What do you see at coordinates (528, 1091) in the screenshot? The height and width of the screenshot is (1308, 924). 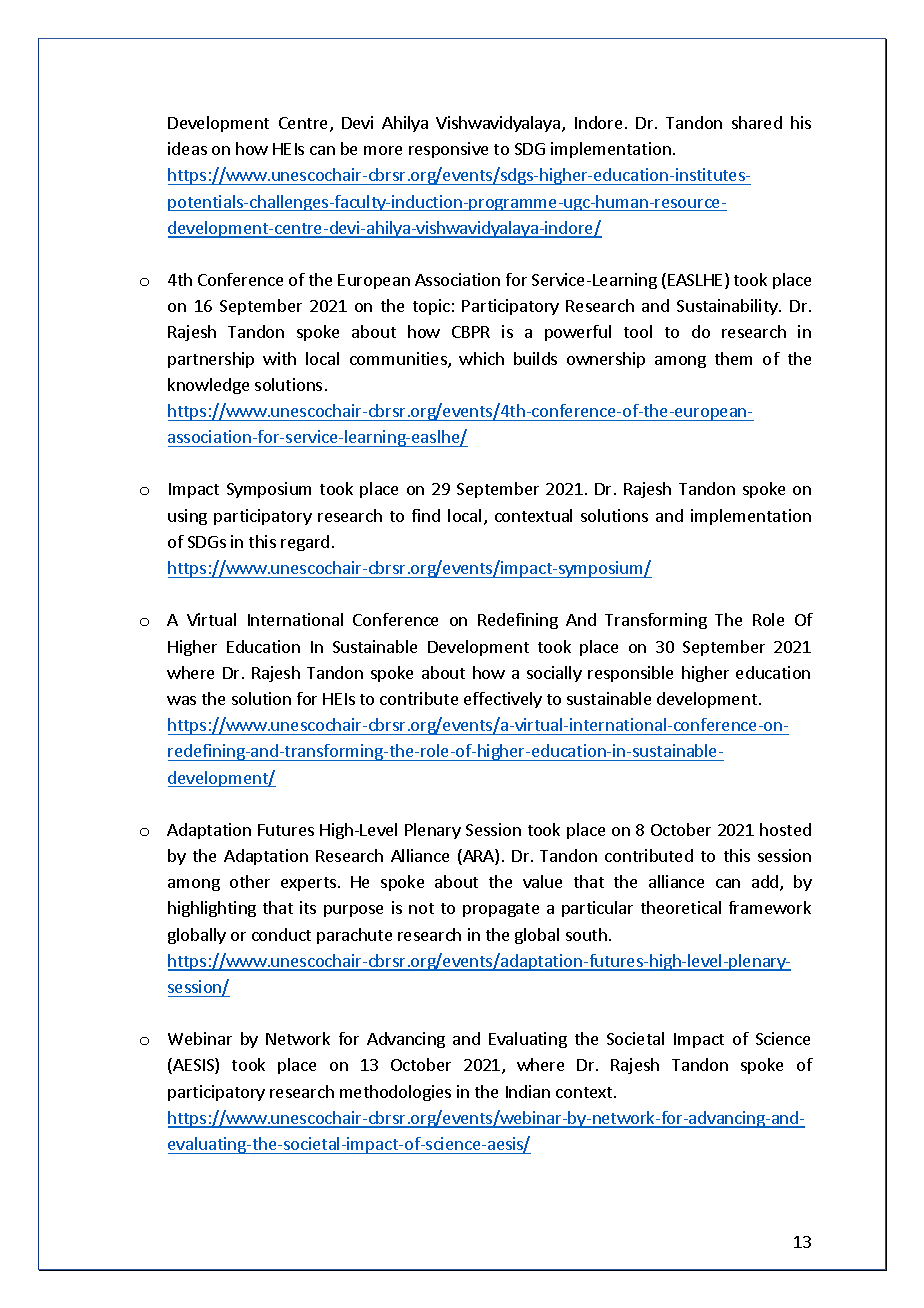 I see `Indian` at bounding box center [528, 1091].
